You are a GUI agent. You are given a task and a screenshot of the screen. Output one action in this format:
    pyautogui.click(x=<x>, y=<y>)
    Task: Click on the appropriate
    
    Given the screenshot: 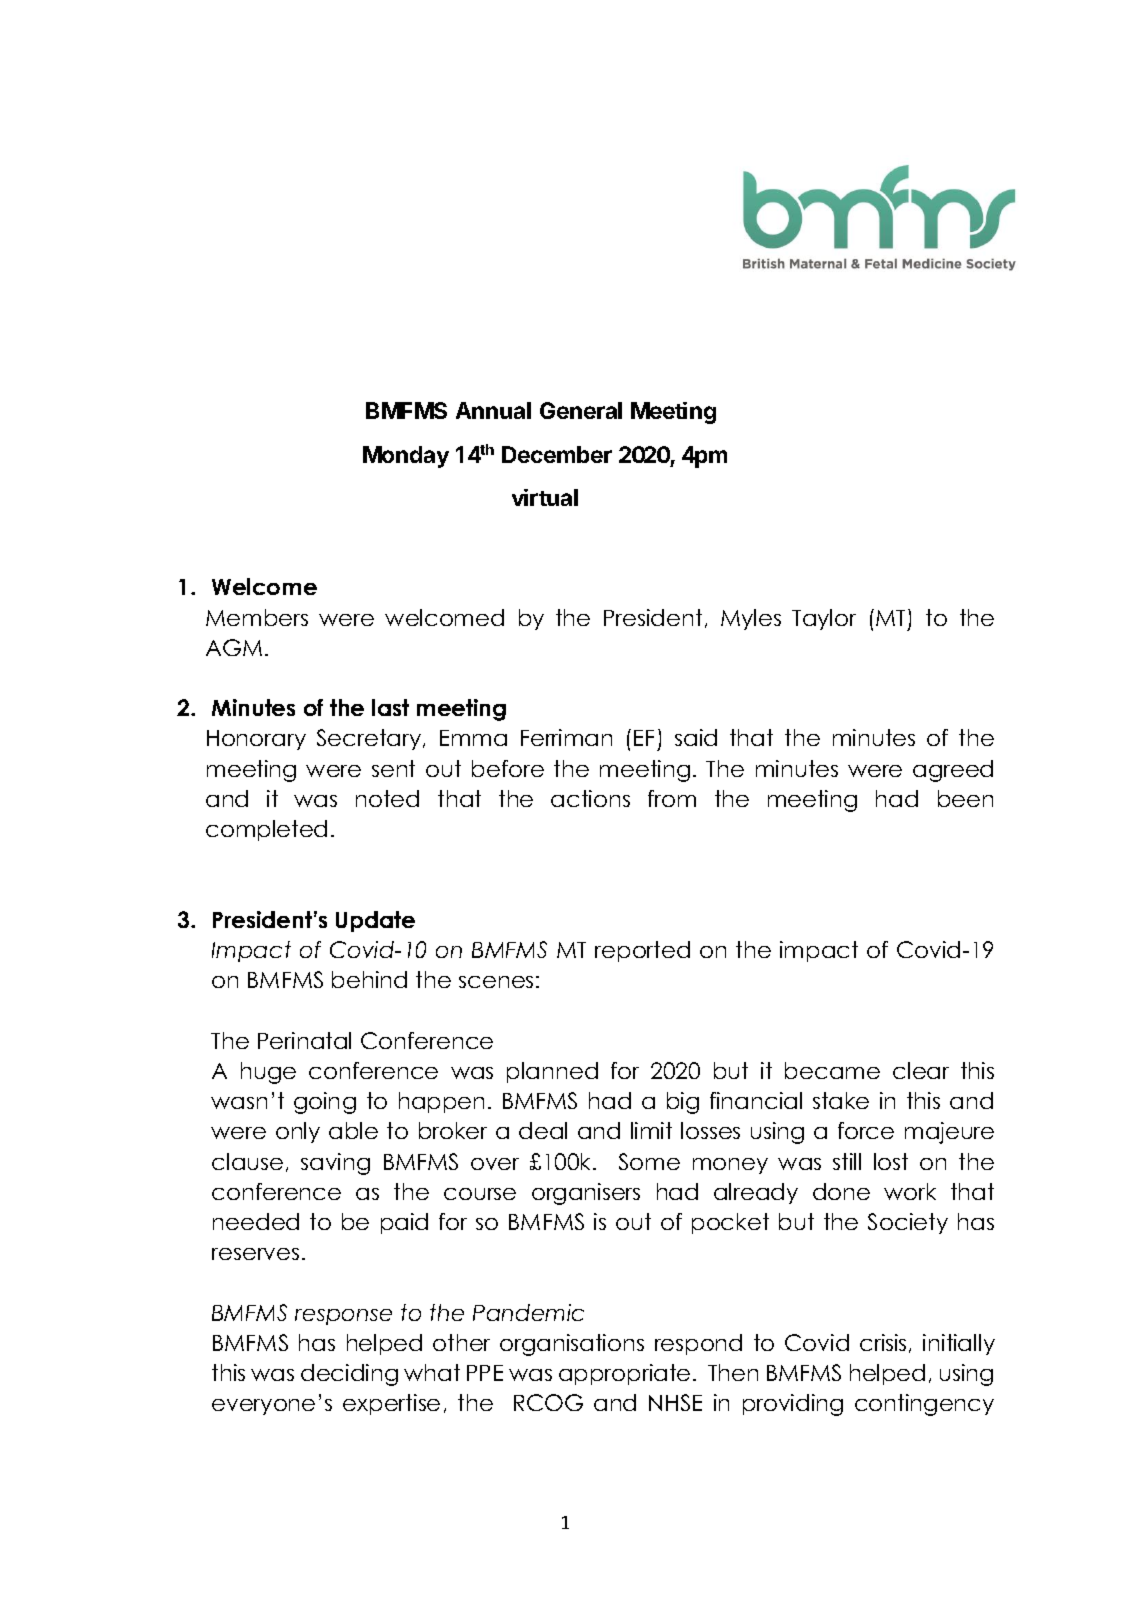 What is the action you would take?
    pyautogui.click(x=624, y=1374)
